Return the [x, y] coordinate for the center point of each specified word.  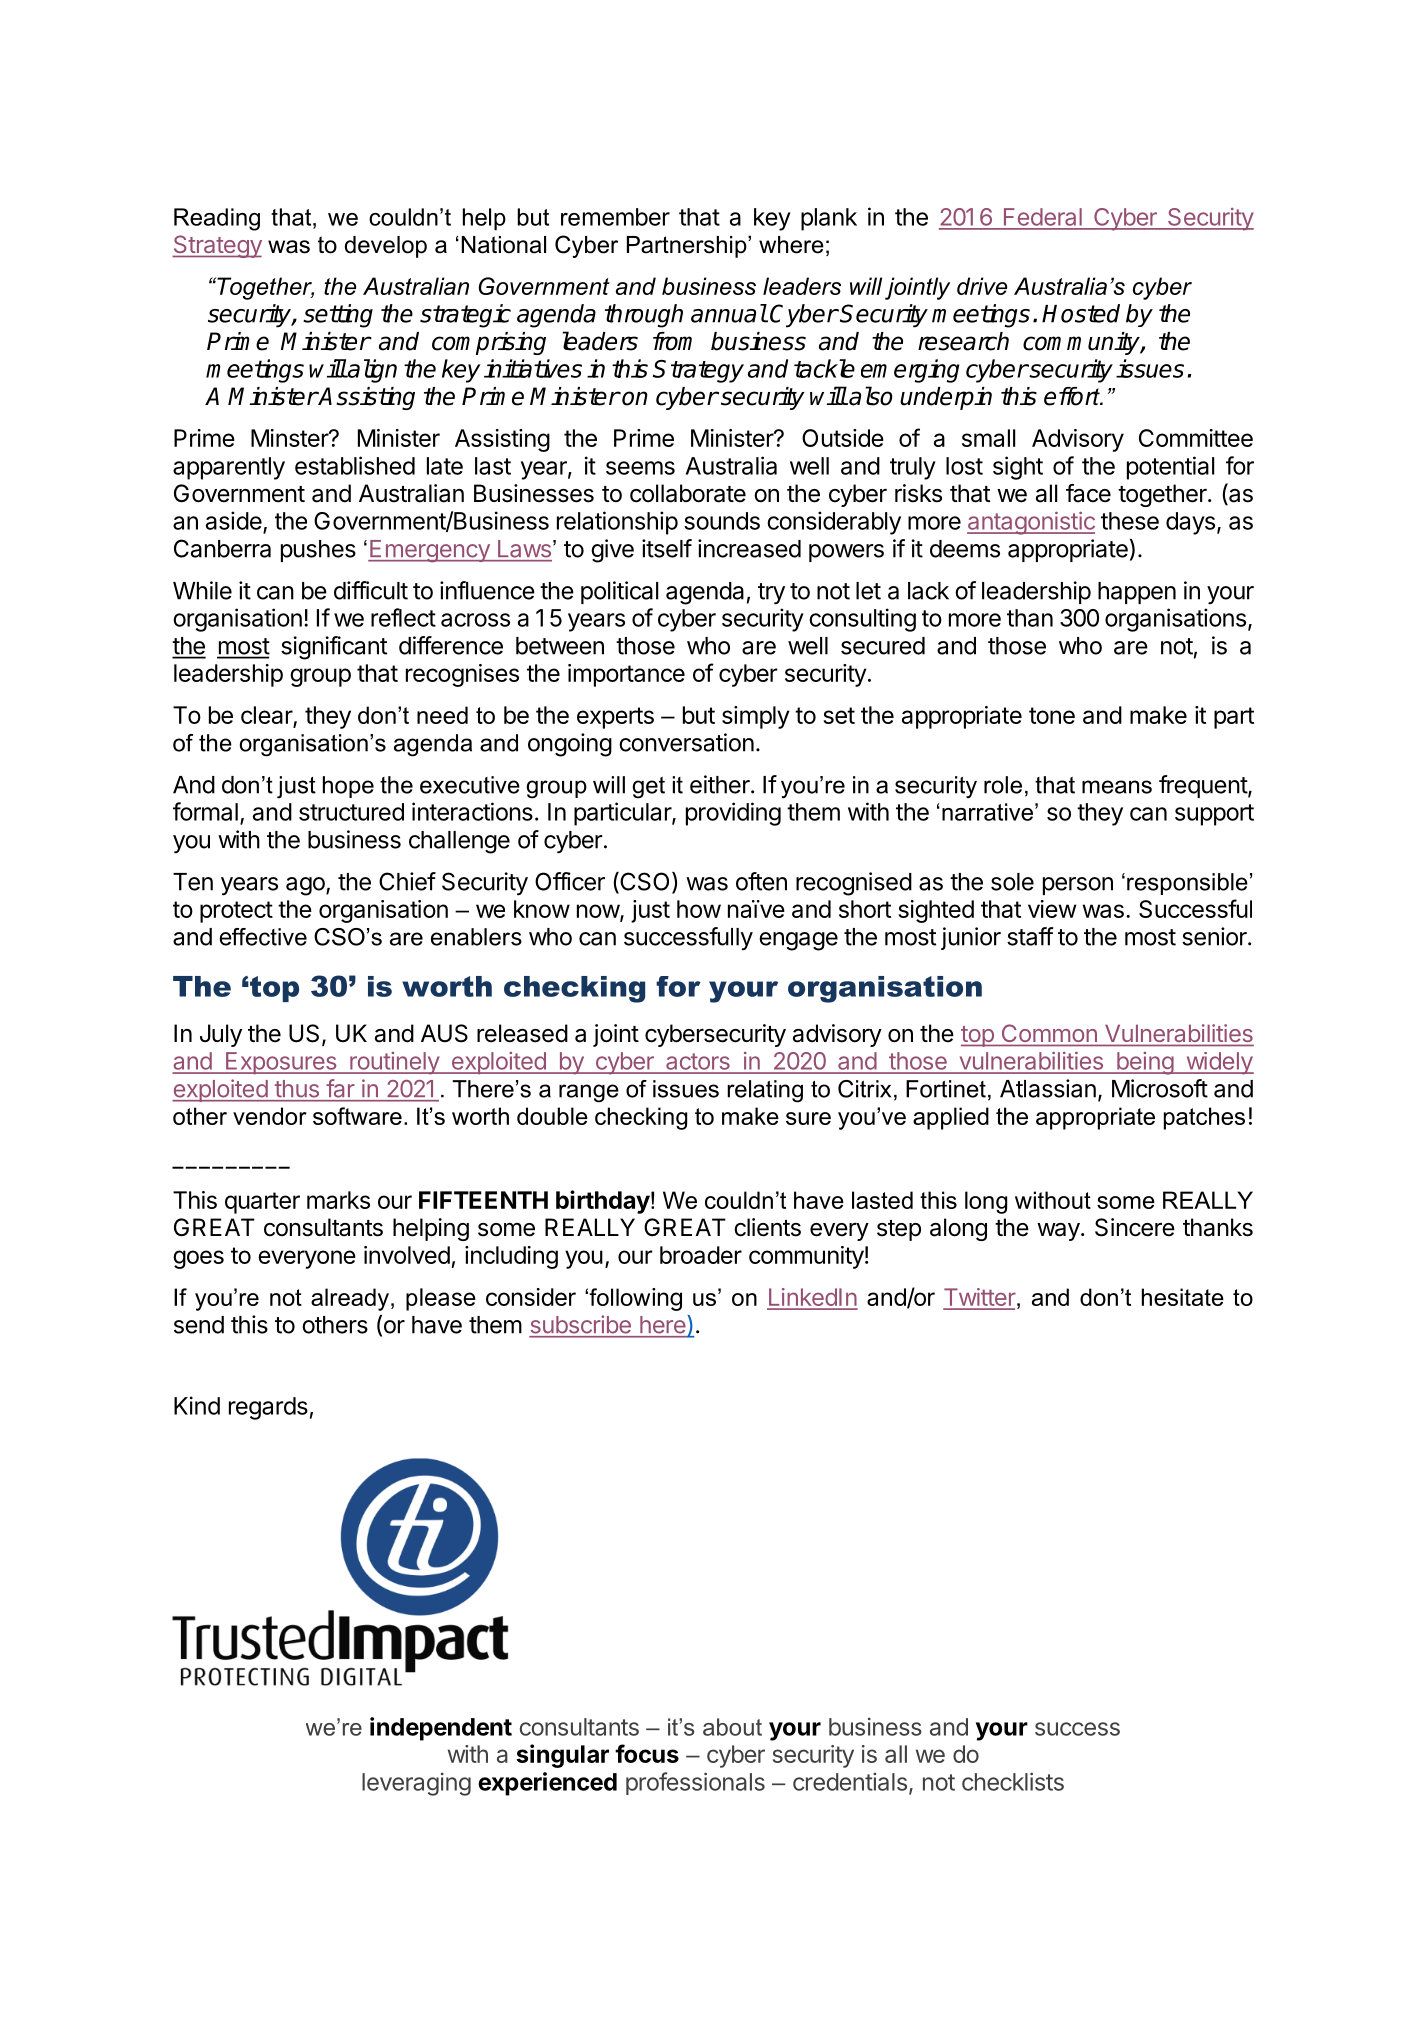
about [732, 1727]
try [771, 594]
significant [334, 648]
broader [701, 1255]
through [644, 316]
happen [1137, 593]
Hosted [1081, 313]
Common [1049, 1033]
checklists [1013, 1781]
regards [268, 1408]
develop [386, 247]
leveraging [416, 1784]
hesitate [1183, 1297]
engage [798, 941]
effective [263, 937]
